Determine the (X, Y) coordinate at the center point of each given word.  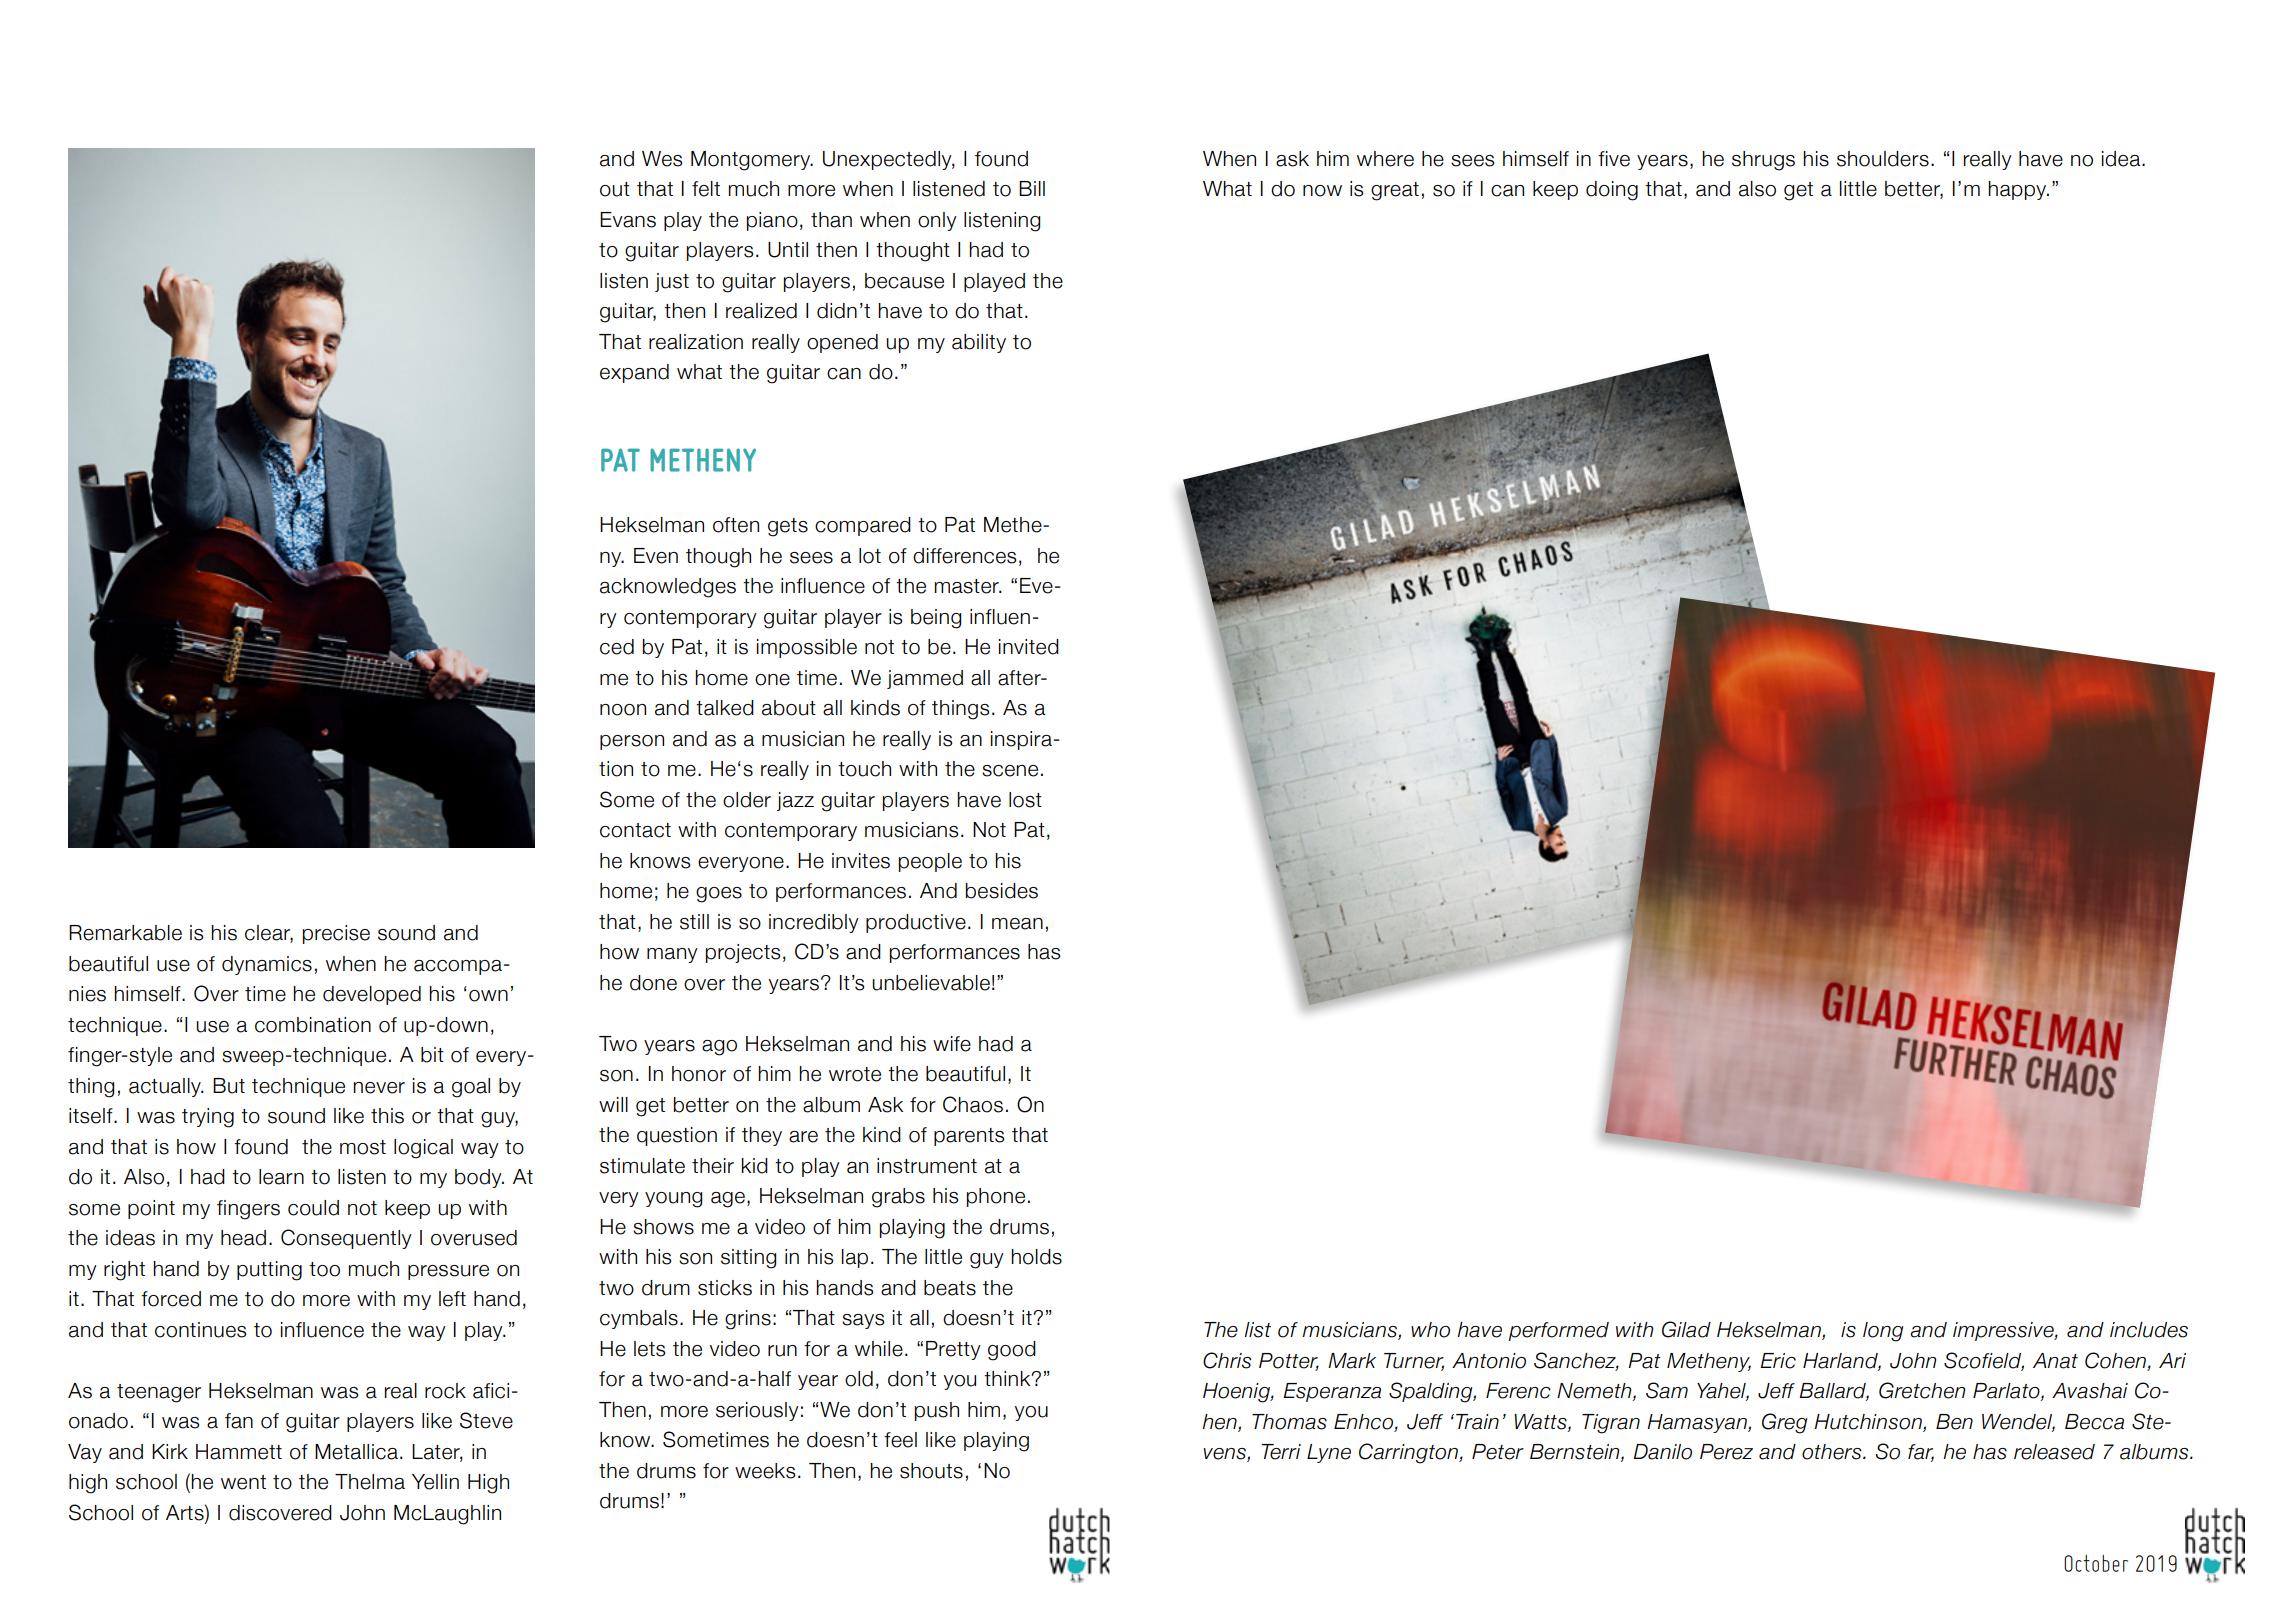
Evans (628, 220)
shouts (931, 1471)
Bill (1032, 188)
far (1921, 1453)
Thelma (370, 1482)
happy (2018, 190)
